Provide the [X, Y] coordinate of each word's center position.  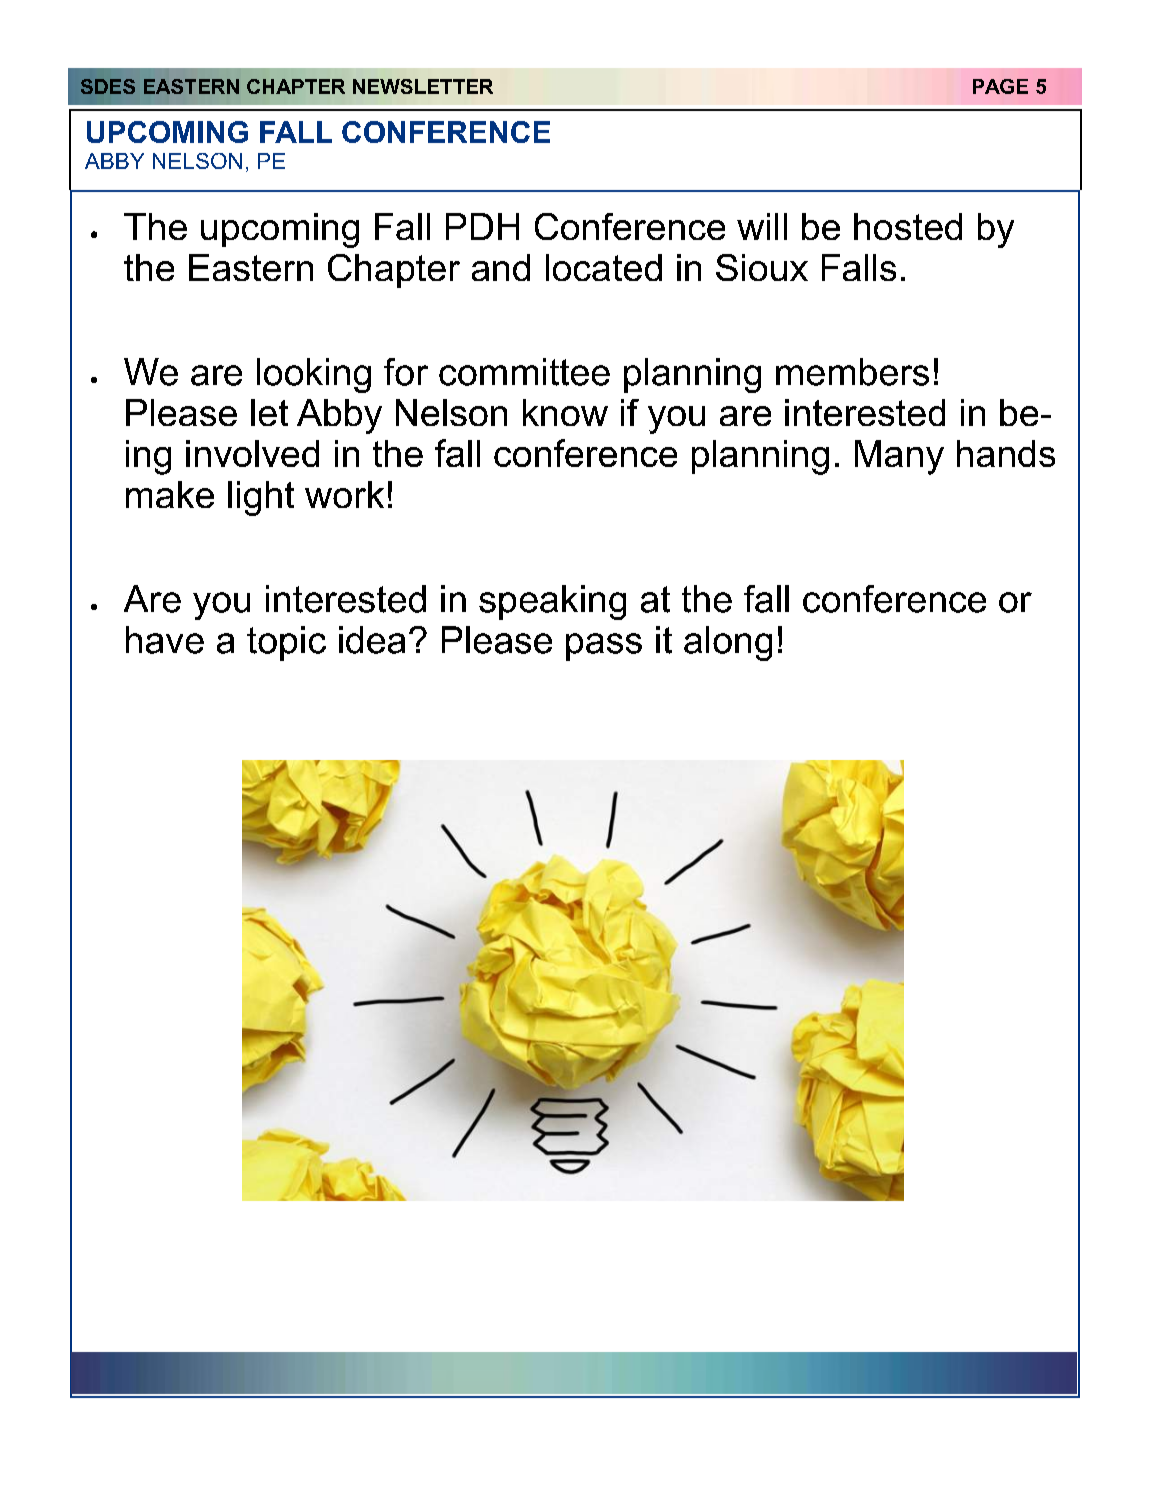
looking [314, 375]
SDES [108, 86]
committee [524, 372]
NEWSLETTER [423, 86]
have [165, 640]
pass [604, 647]
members [852, 372]
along [728, 643]
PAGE [1000, 86]
